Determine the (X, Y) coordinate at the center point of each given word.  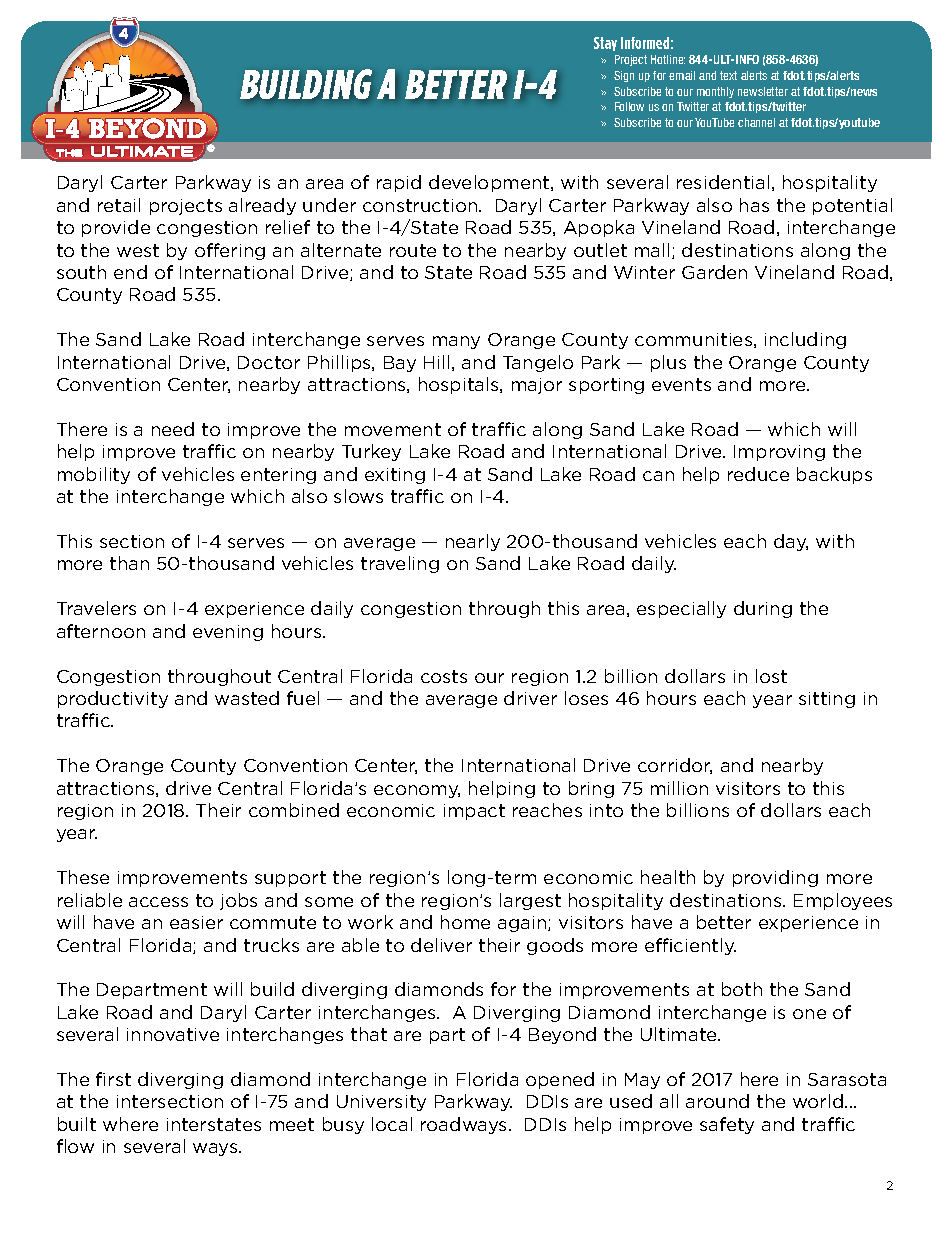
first (113, 1079)
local (392, 1124)
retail (119, 205)
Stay (605, 44)
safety (727, 1125)
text (728, 75)
